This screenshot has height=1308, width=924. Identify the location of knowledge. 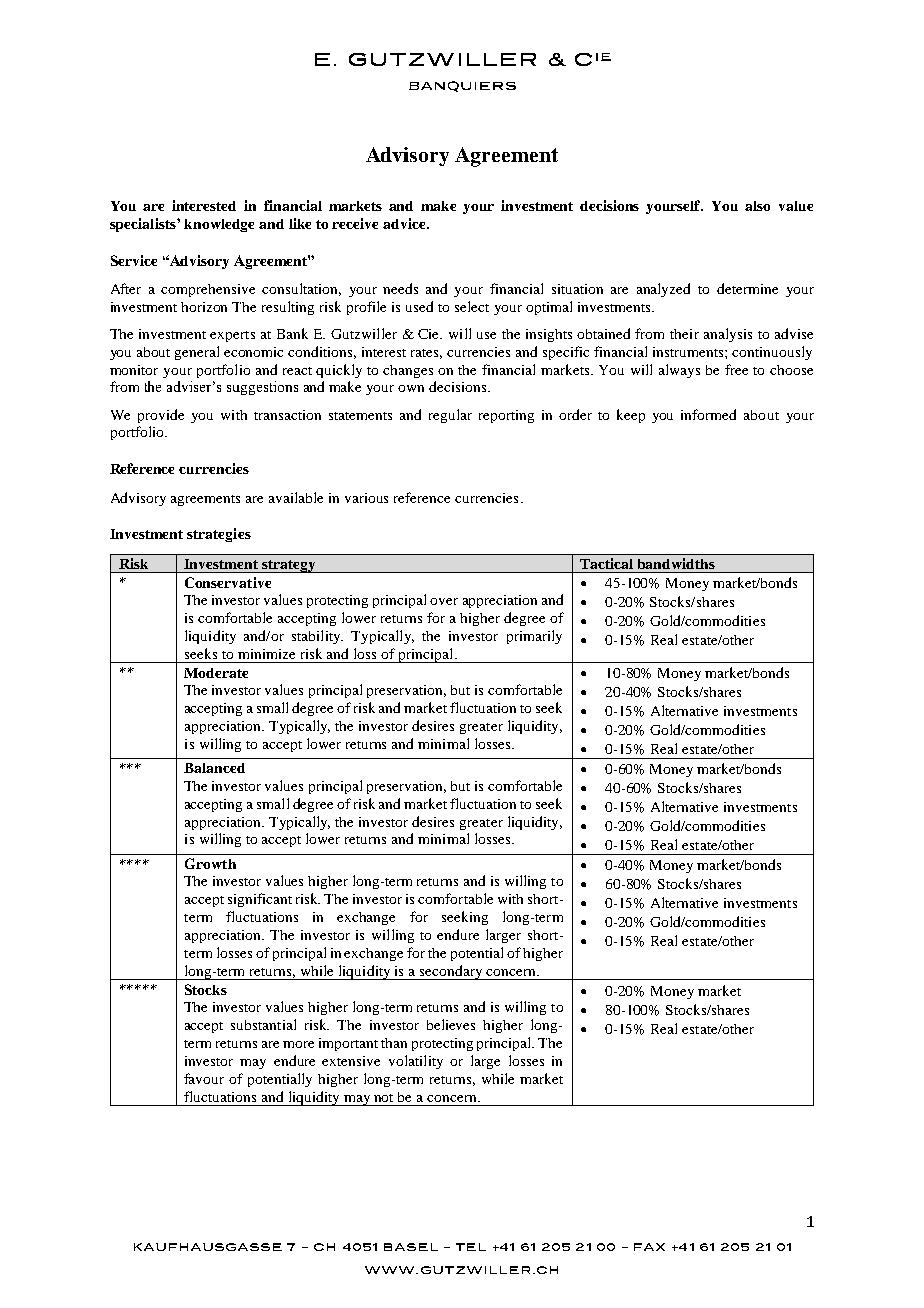
(219, 225).
